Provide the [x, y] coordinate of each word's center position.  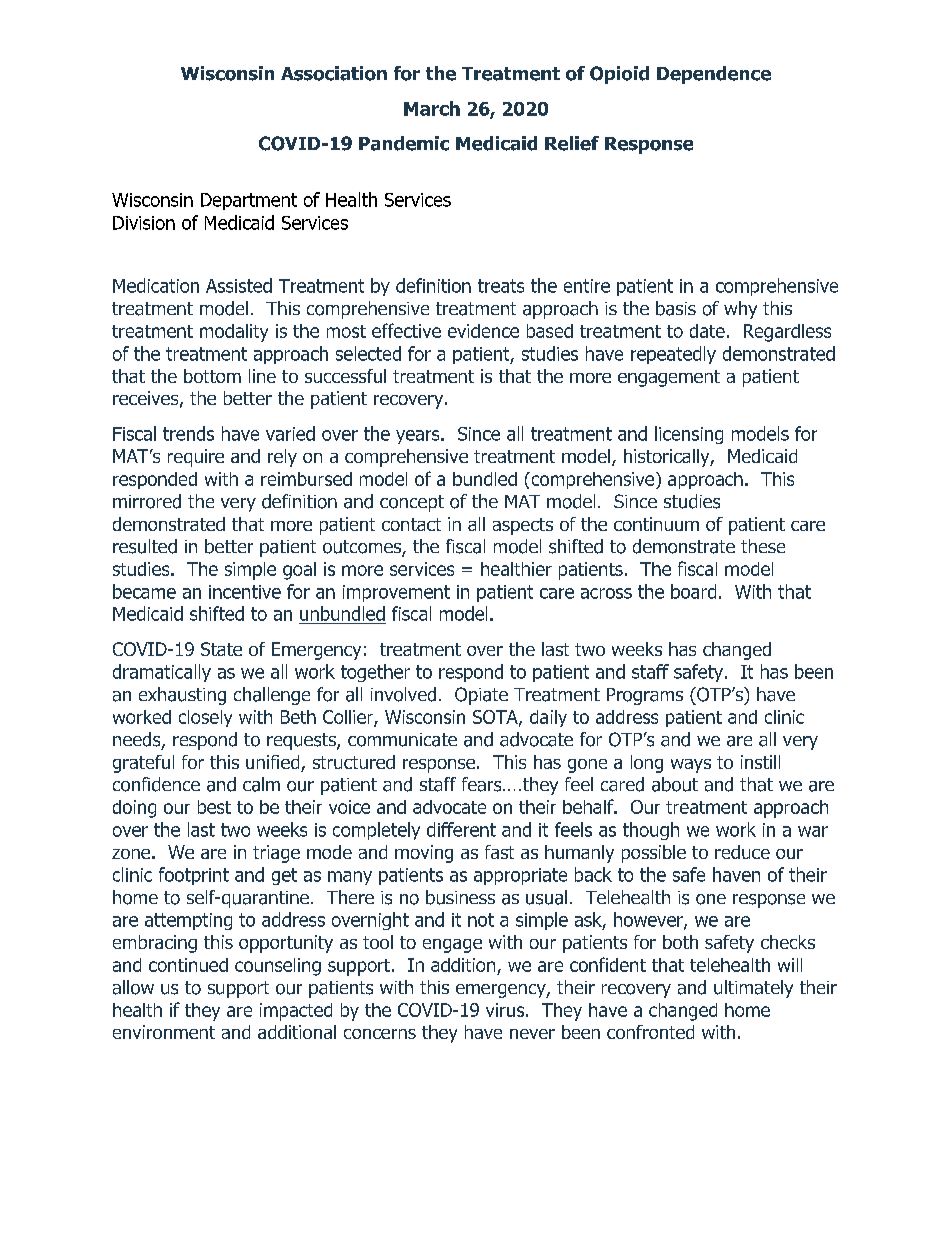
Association [334, 73]
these [763, 546]
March [432, 108]
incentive [245, 592]
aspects [523, 526]
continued [188, 965]
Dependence [714, 75]
